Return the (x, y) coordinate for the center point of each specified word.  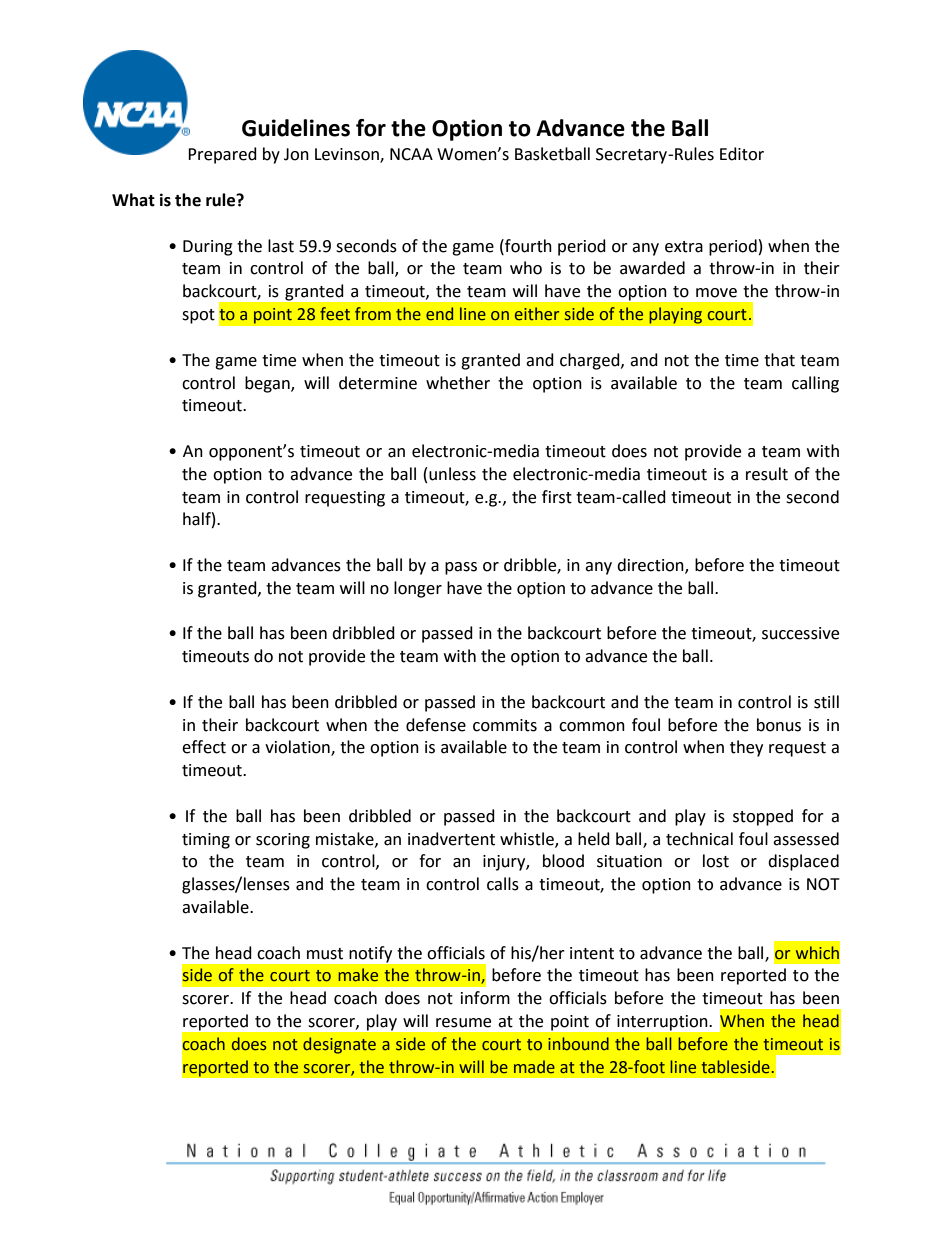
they (746, 748)
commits (505, 725)
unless (452, 474)
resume (463, 1023)
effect (204, 747)
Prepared (222, 155)
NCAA (411, 154)
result (767, 474)
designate (339, 1045)
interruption (662, 1023)
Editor (742, 154)
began (268, 384)
